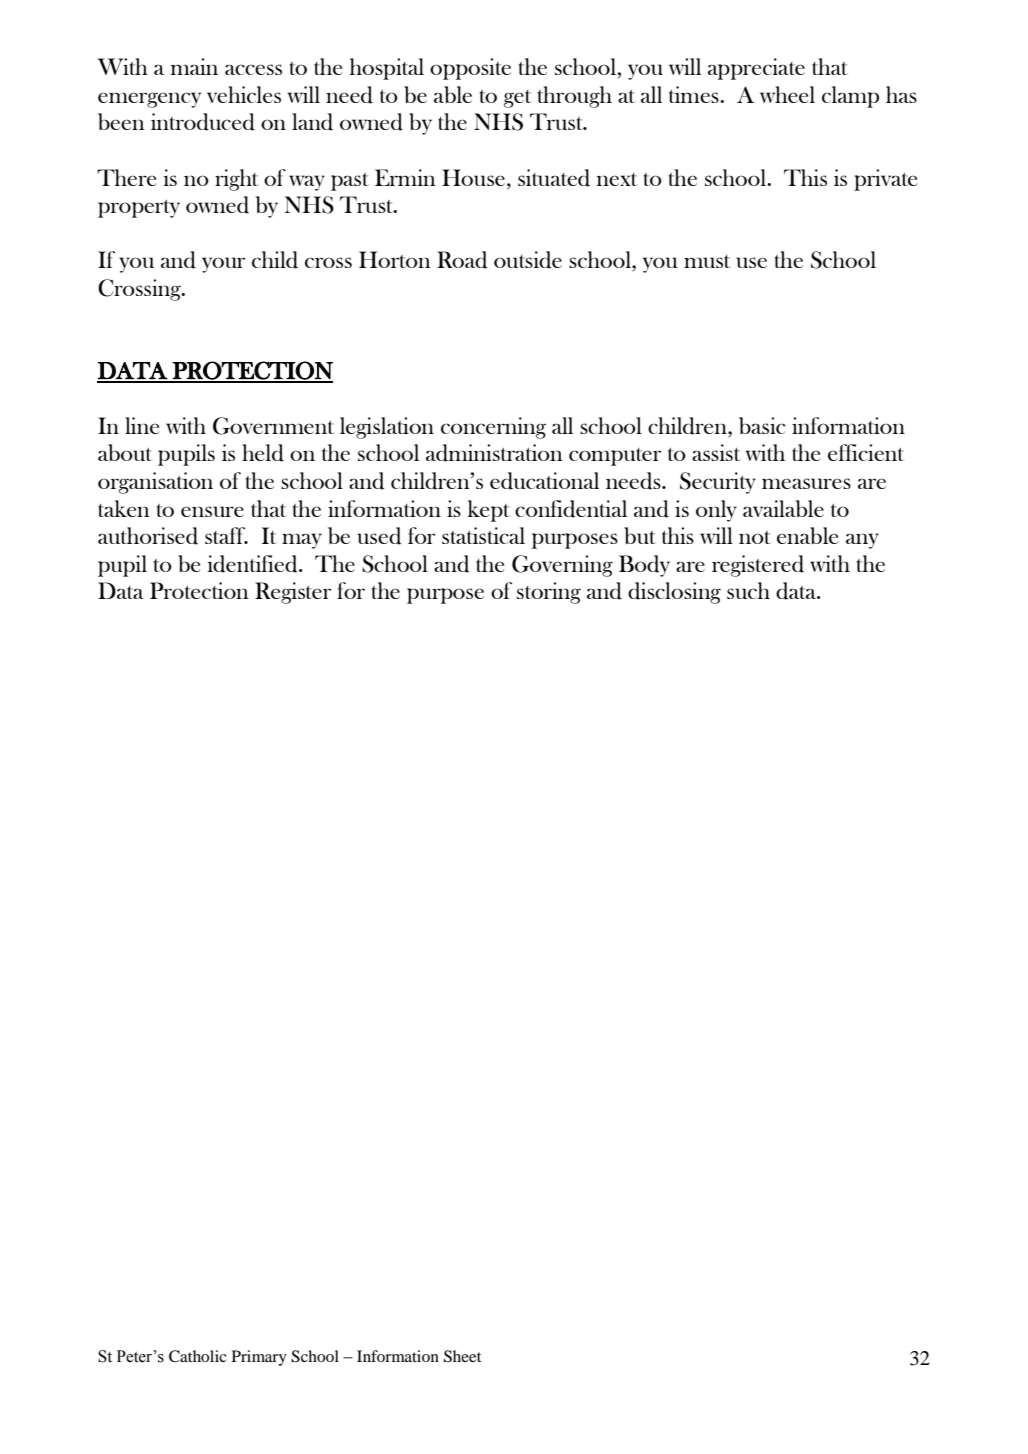  Describe the element at coordinates (518, 99) in the page. I see `get` at that location.
